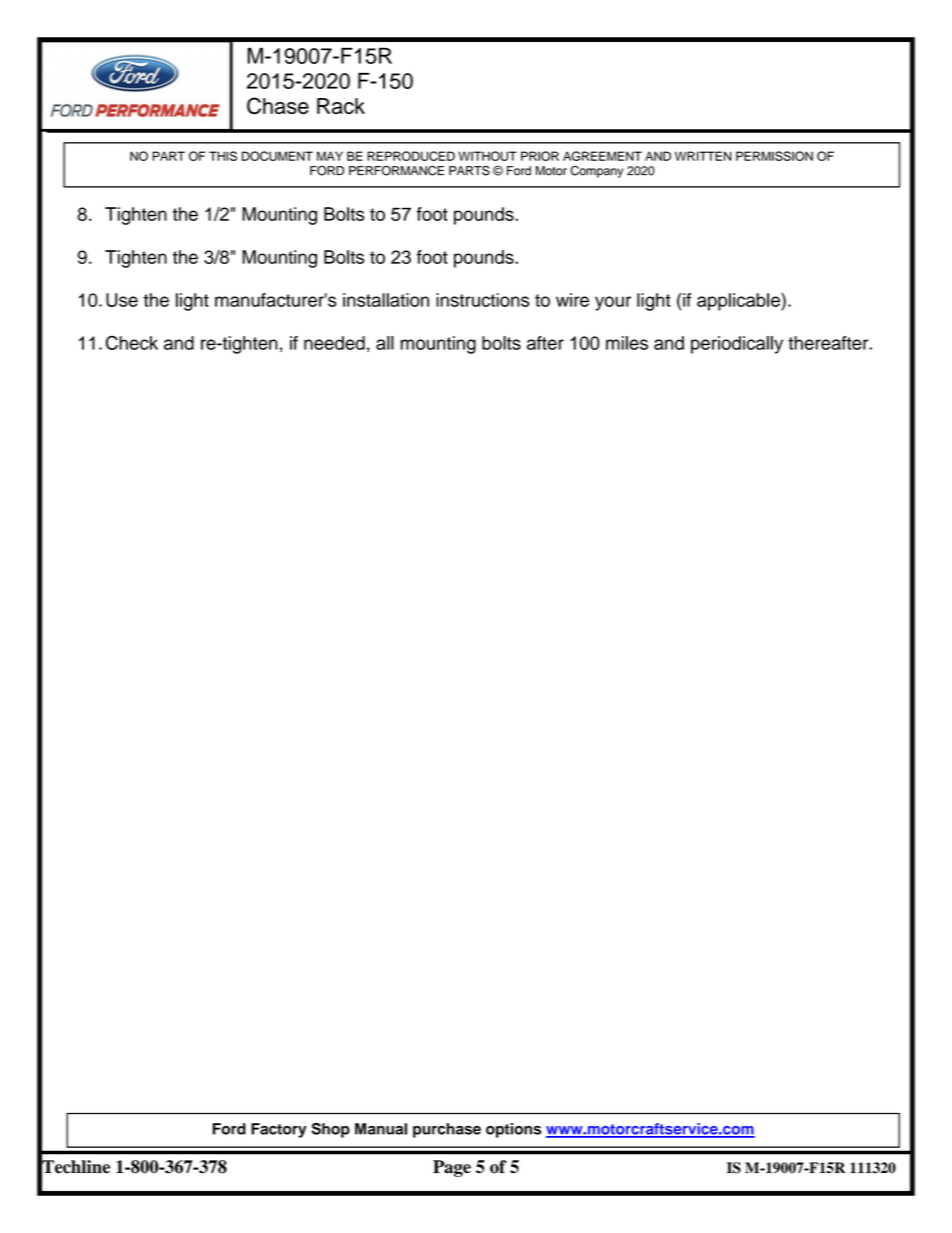 Image resolution: width=952 pixels, height=1233 pixels. Describe the element at coordinates (277, 156) in the document. I see `DOCUMENT` at that location.
